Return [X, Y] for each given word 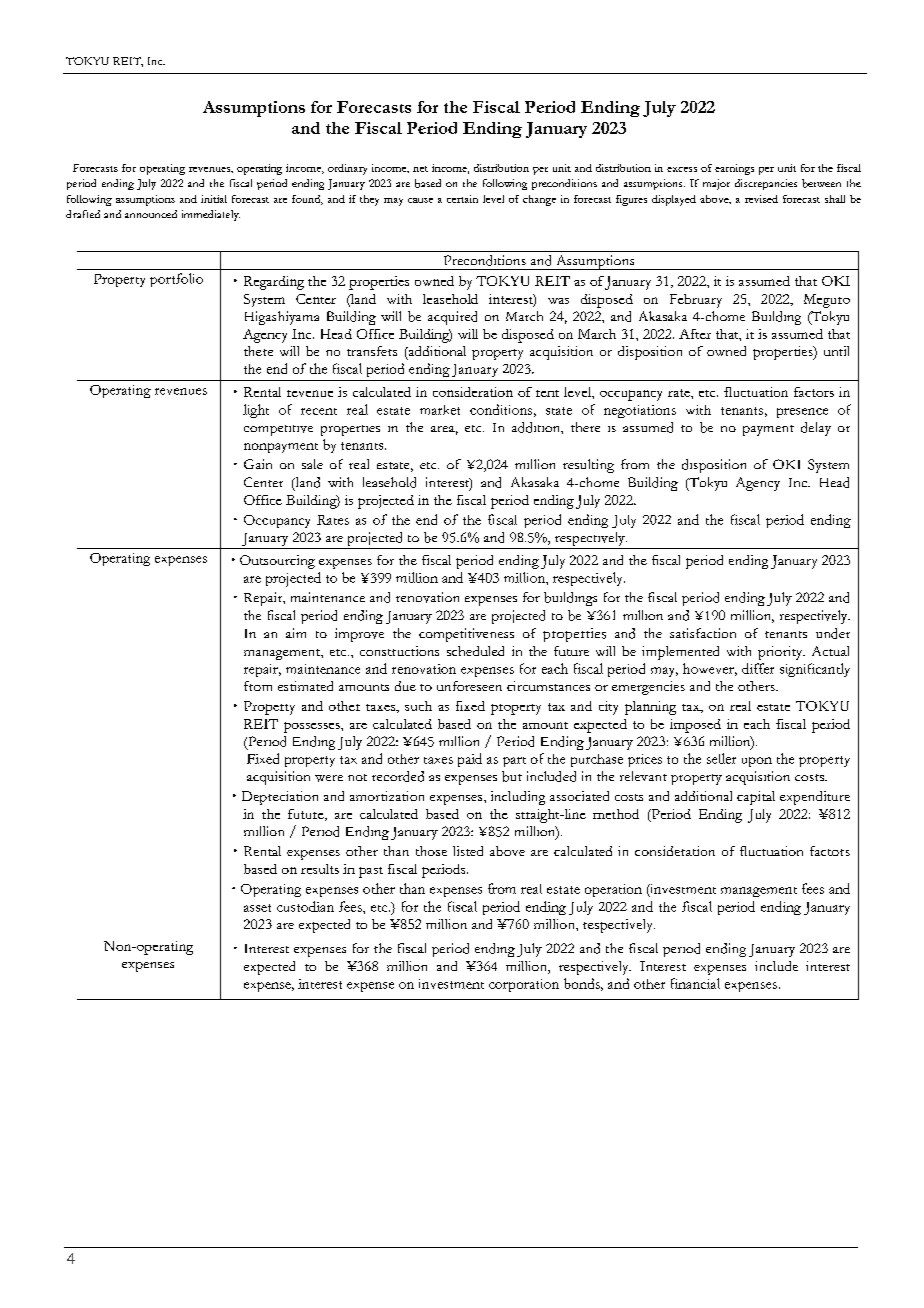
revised [761, 199]
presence [802, 413]
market [440, 410]
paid [470, 760]
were [329, 778]
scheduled [475, 651]
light [256, 411]
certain [462, 199]
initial [214, 199]
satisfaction [703, 633]
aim [296, 633]
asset [257, 908]
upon [757, 762]
